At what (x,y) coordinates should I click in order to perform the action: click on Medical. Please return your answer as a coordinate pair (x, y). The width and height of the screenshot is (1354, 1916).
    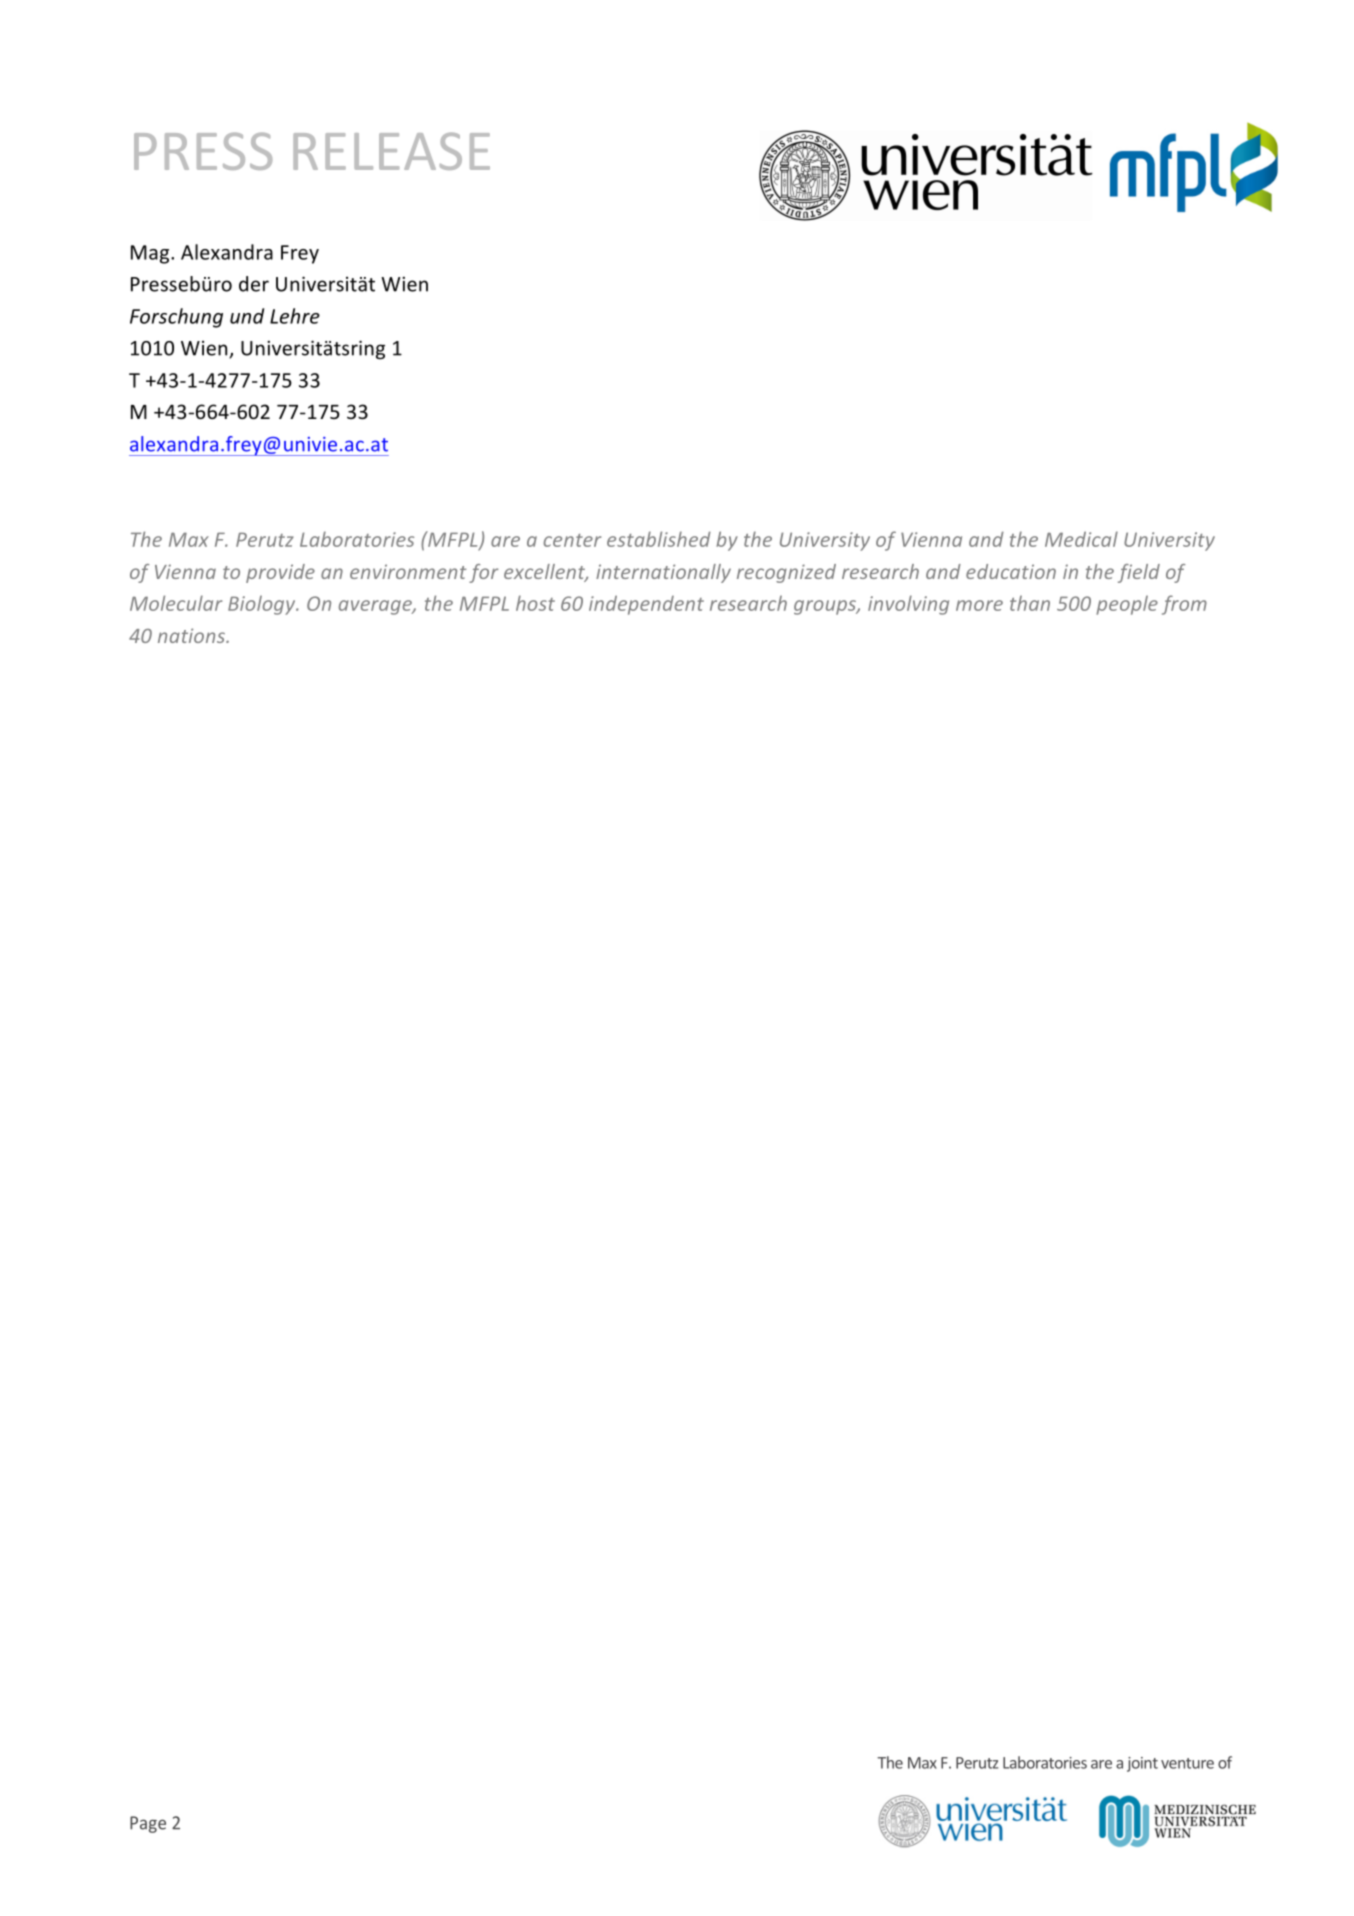
    Looking at the image, I should click on (1081, 539).
